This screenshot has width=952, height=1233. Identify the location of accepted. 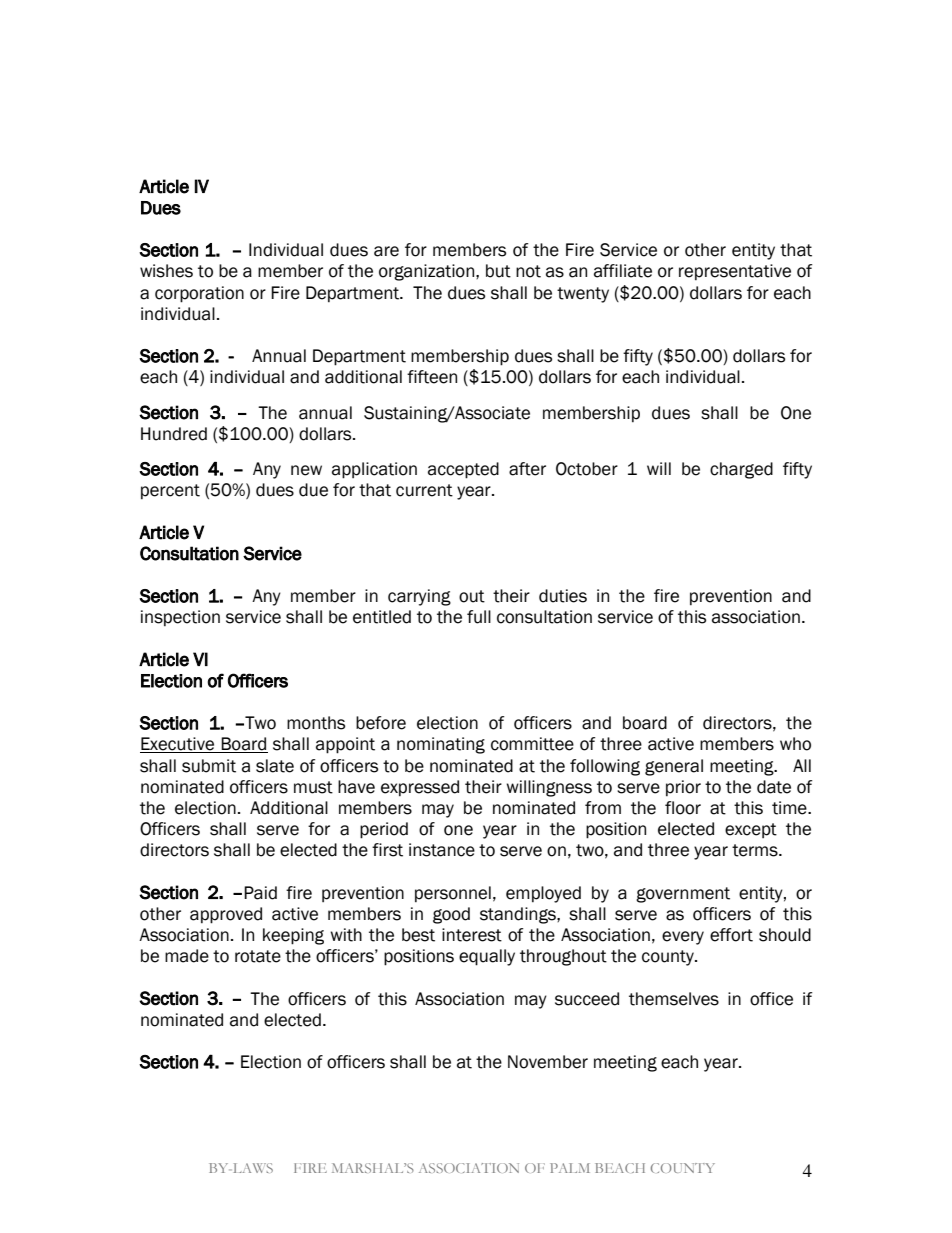
(463, 470).
